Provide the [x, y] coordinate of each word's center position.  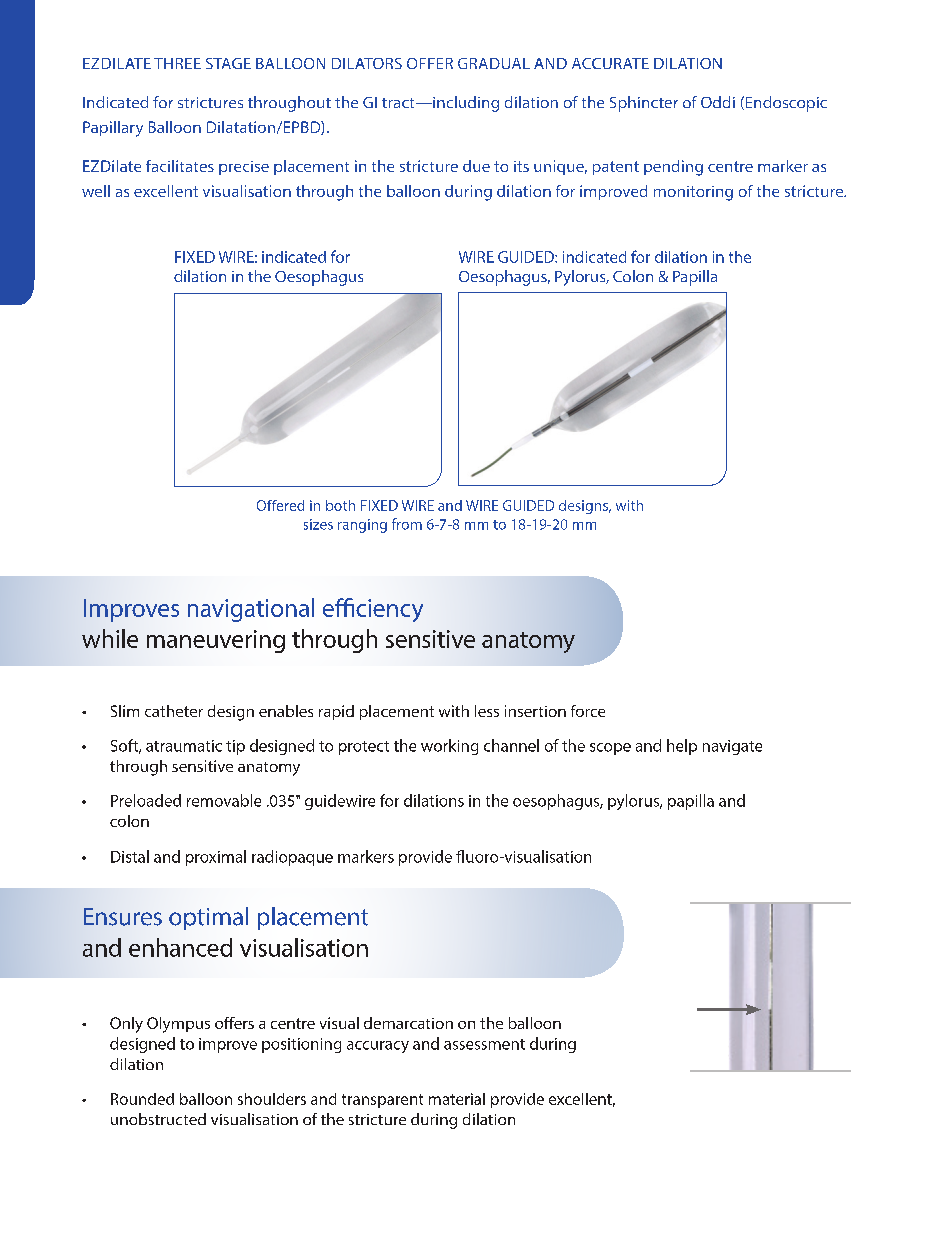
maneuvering [216, 641]
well [96, 191]
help [682, 747]
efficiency [373, 610]
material [457, 1099]
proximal [216, 858]
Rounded [142, 1099]
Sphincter [644, 104]
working [449, 747]
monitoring [693, 193]
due [476, 166]
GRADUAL [494, 63]
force [588, 711]
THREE [177, 63]
